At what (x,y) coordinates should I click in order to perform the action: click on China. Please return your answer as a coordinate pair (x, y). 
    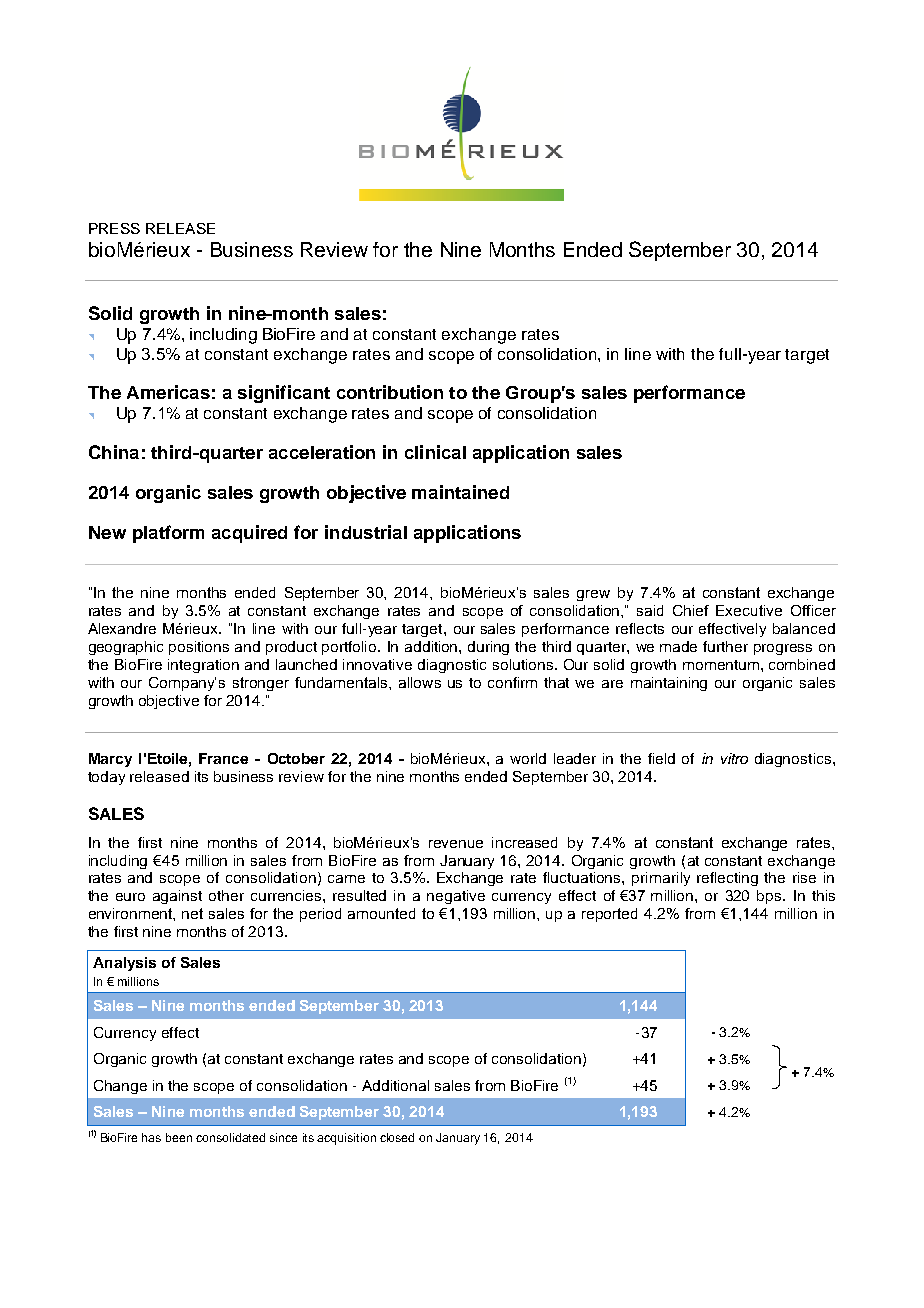
    Looking at the image, I should click on (114, 452).
